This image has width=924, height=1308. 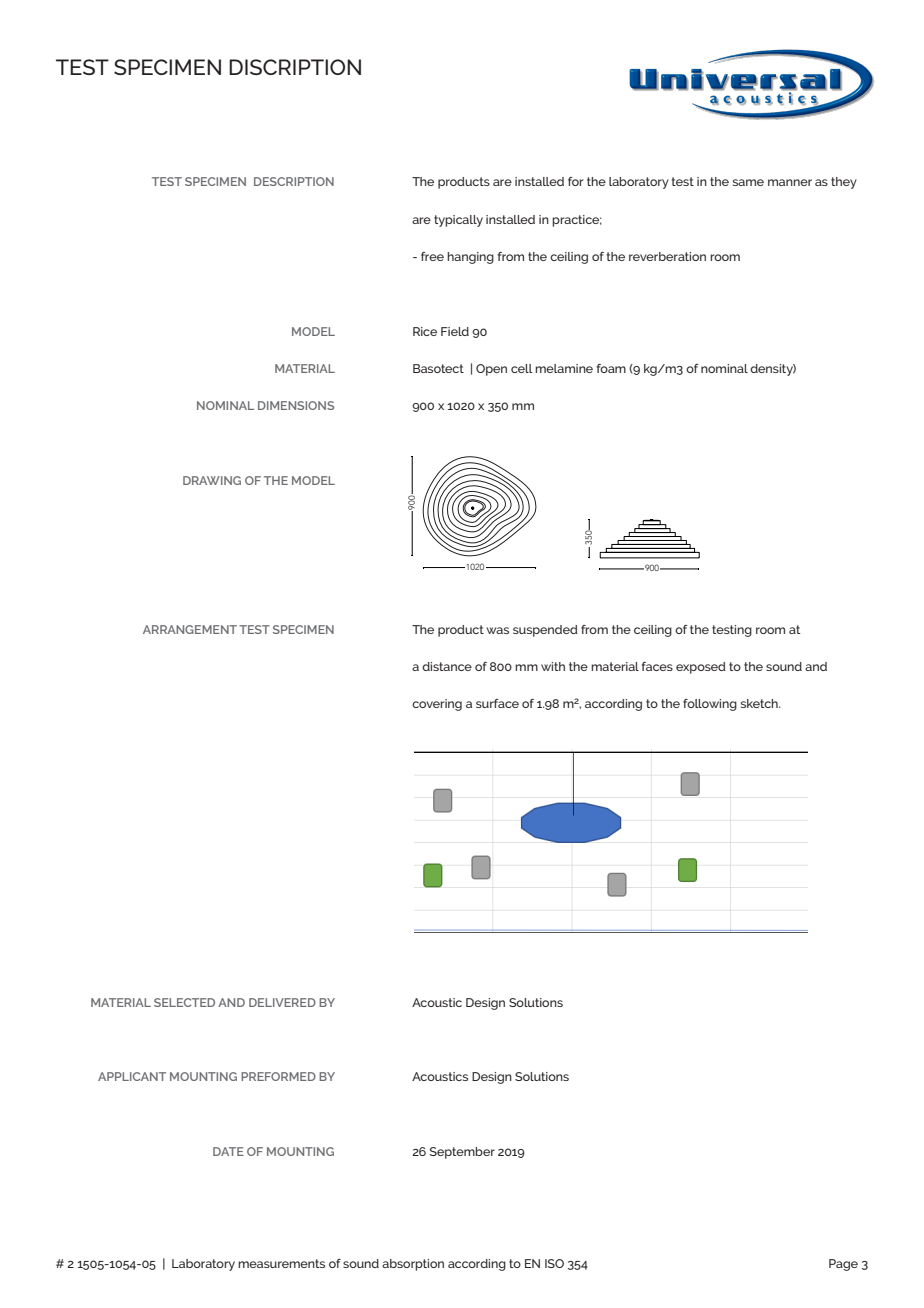 I want to click on DRAWING, so click(x=212, y=480).
